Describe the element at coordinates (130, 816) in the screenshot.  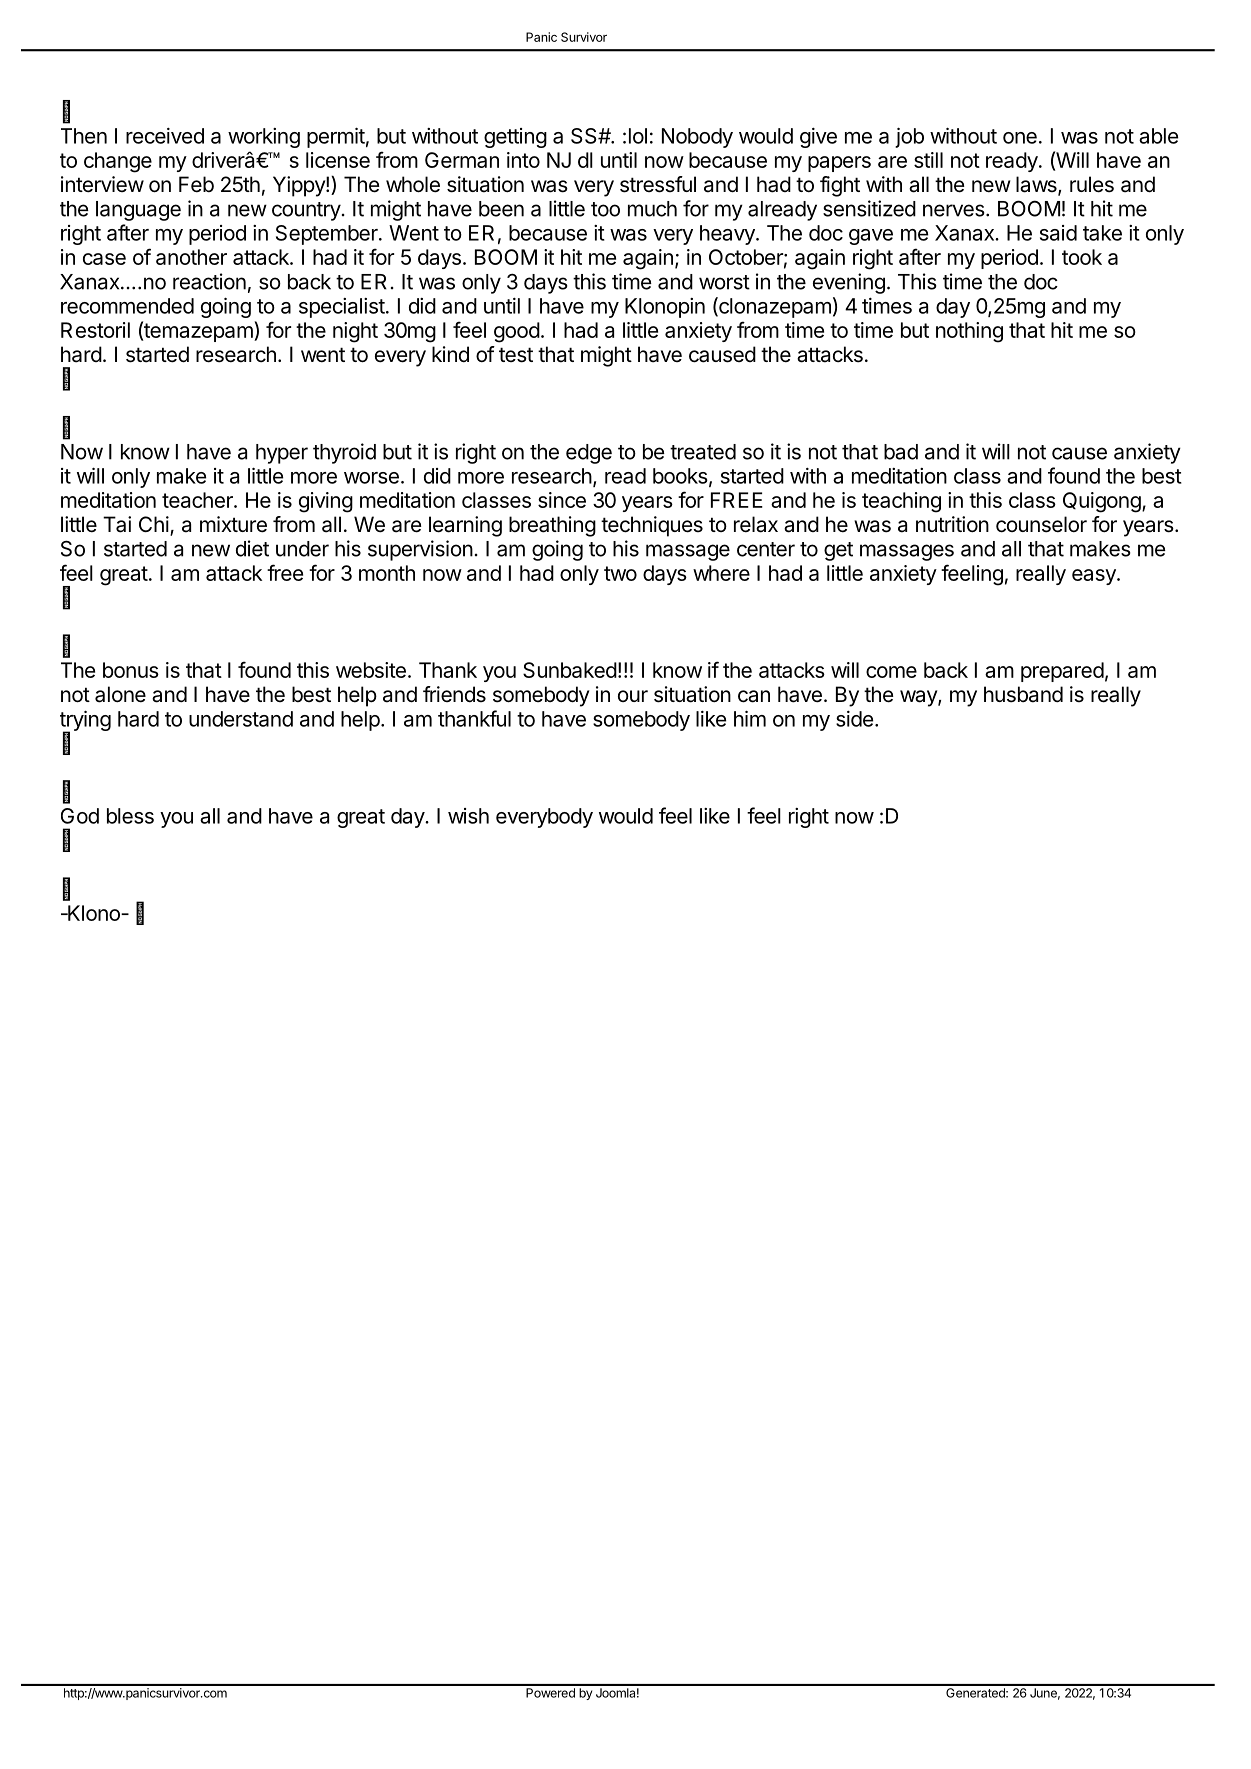
I see `bless` at that location.
